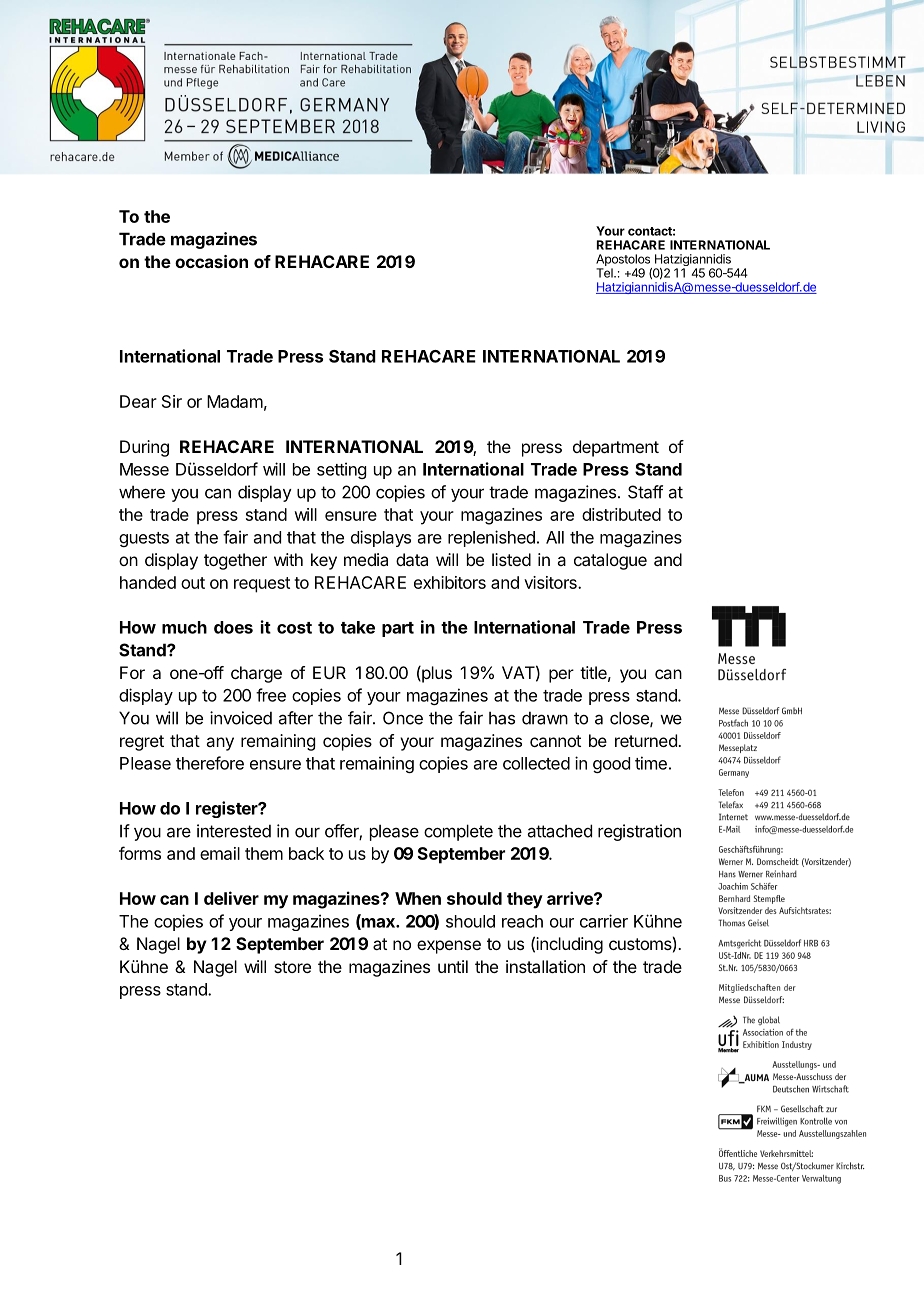  I want to click on deliver, so click(231, 898).
